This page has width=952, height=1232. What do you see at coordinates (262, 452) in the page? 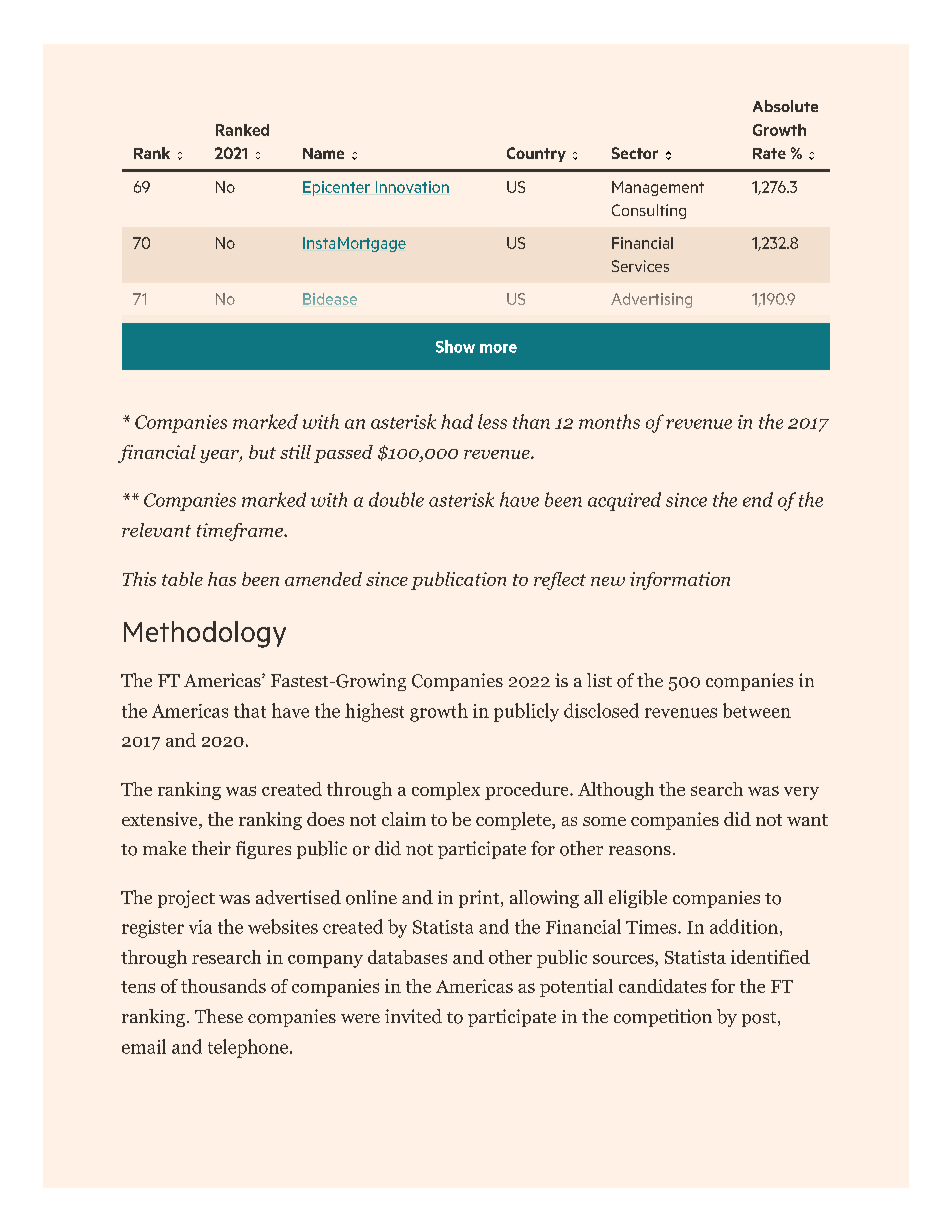
I see `but` at bounding box center [262, 452].
